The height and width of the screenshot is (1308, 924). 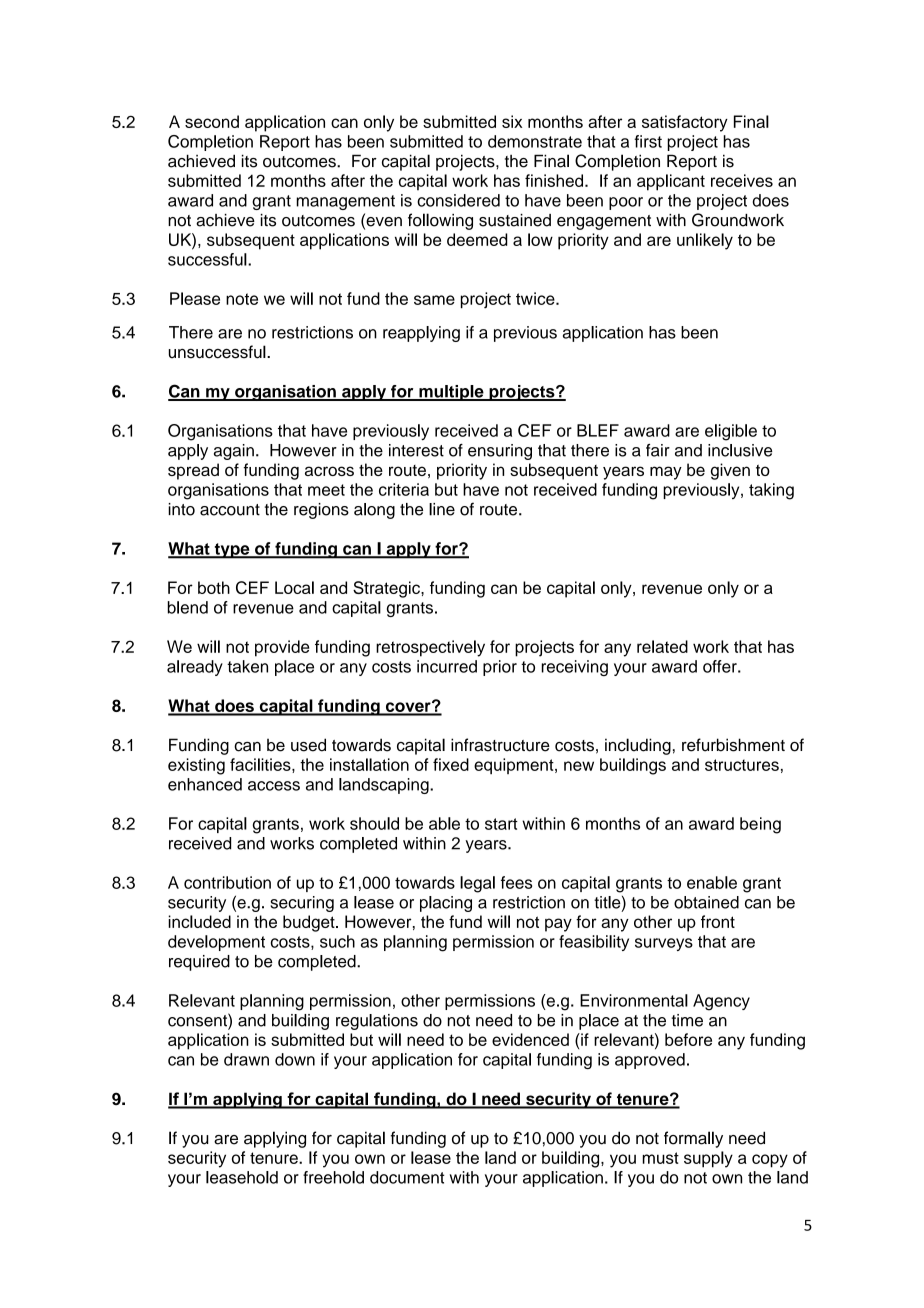 What do you see at coordinates (662, 646) in the screenshot?
I see `related` at bounding box center [662, 646].
